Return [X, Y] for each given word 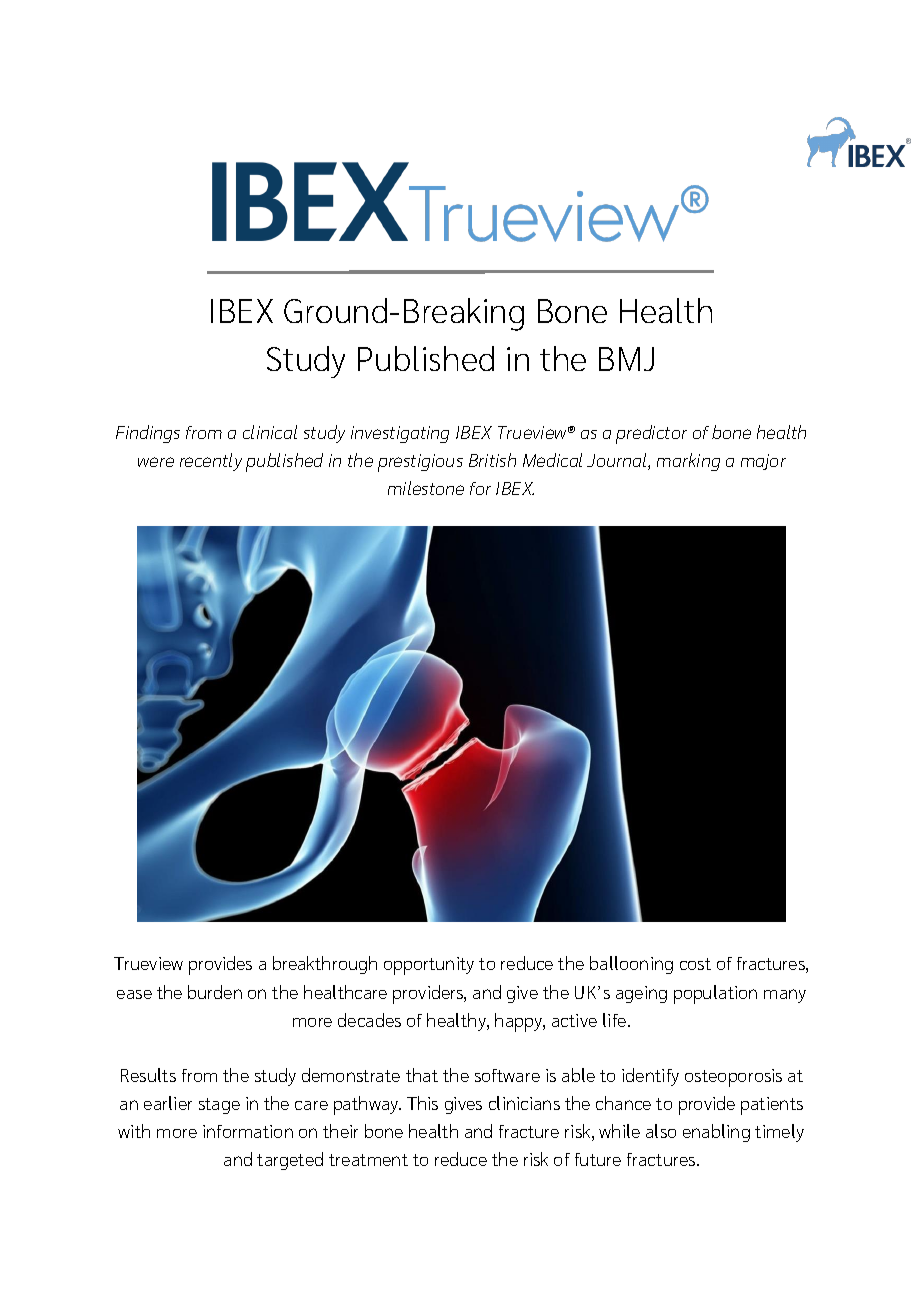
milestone [426, 488]
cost [695, 964]
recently [211, 462]
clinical [270, 432]
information [248, 1131]
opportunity [429, 966]
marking [688, 462]
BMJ [626, 359]
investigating [400, 434]
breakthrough [325, 965]
